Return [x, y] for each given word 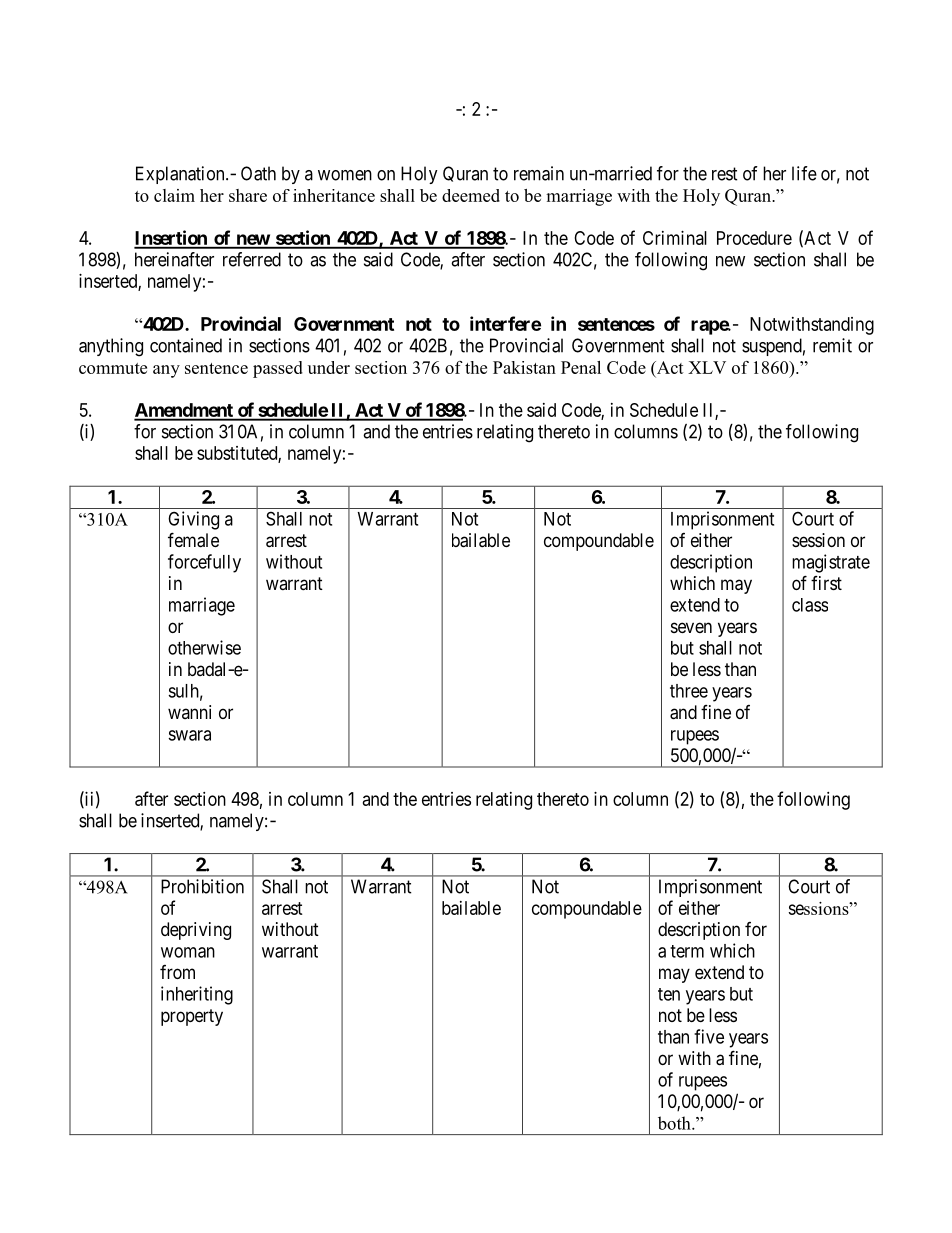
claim [174, 195]
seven [691, 627]
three [689, 691]
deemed [471, 195]
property [192, 1017]
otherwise [204, 647]
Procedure [754, 238]
